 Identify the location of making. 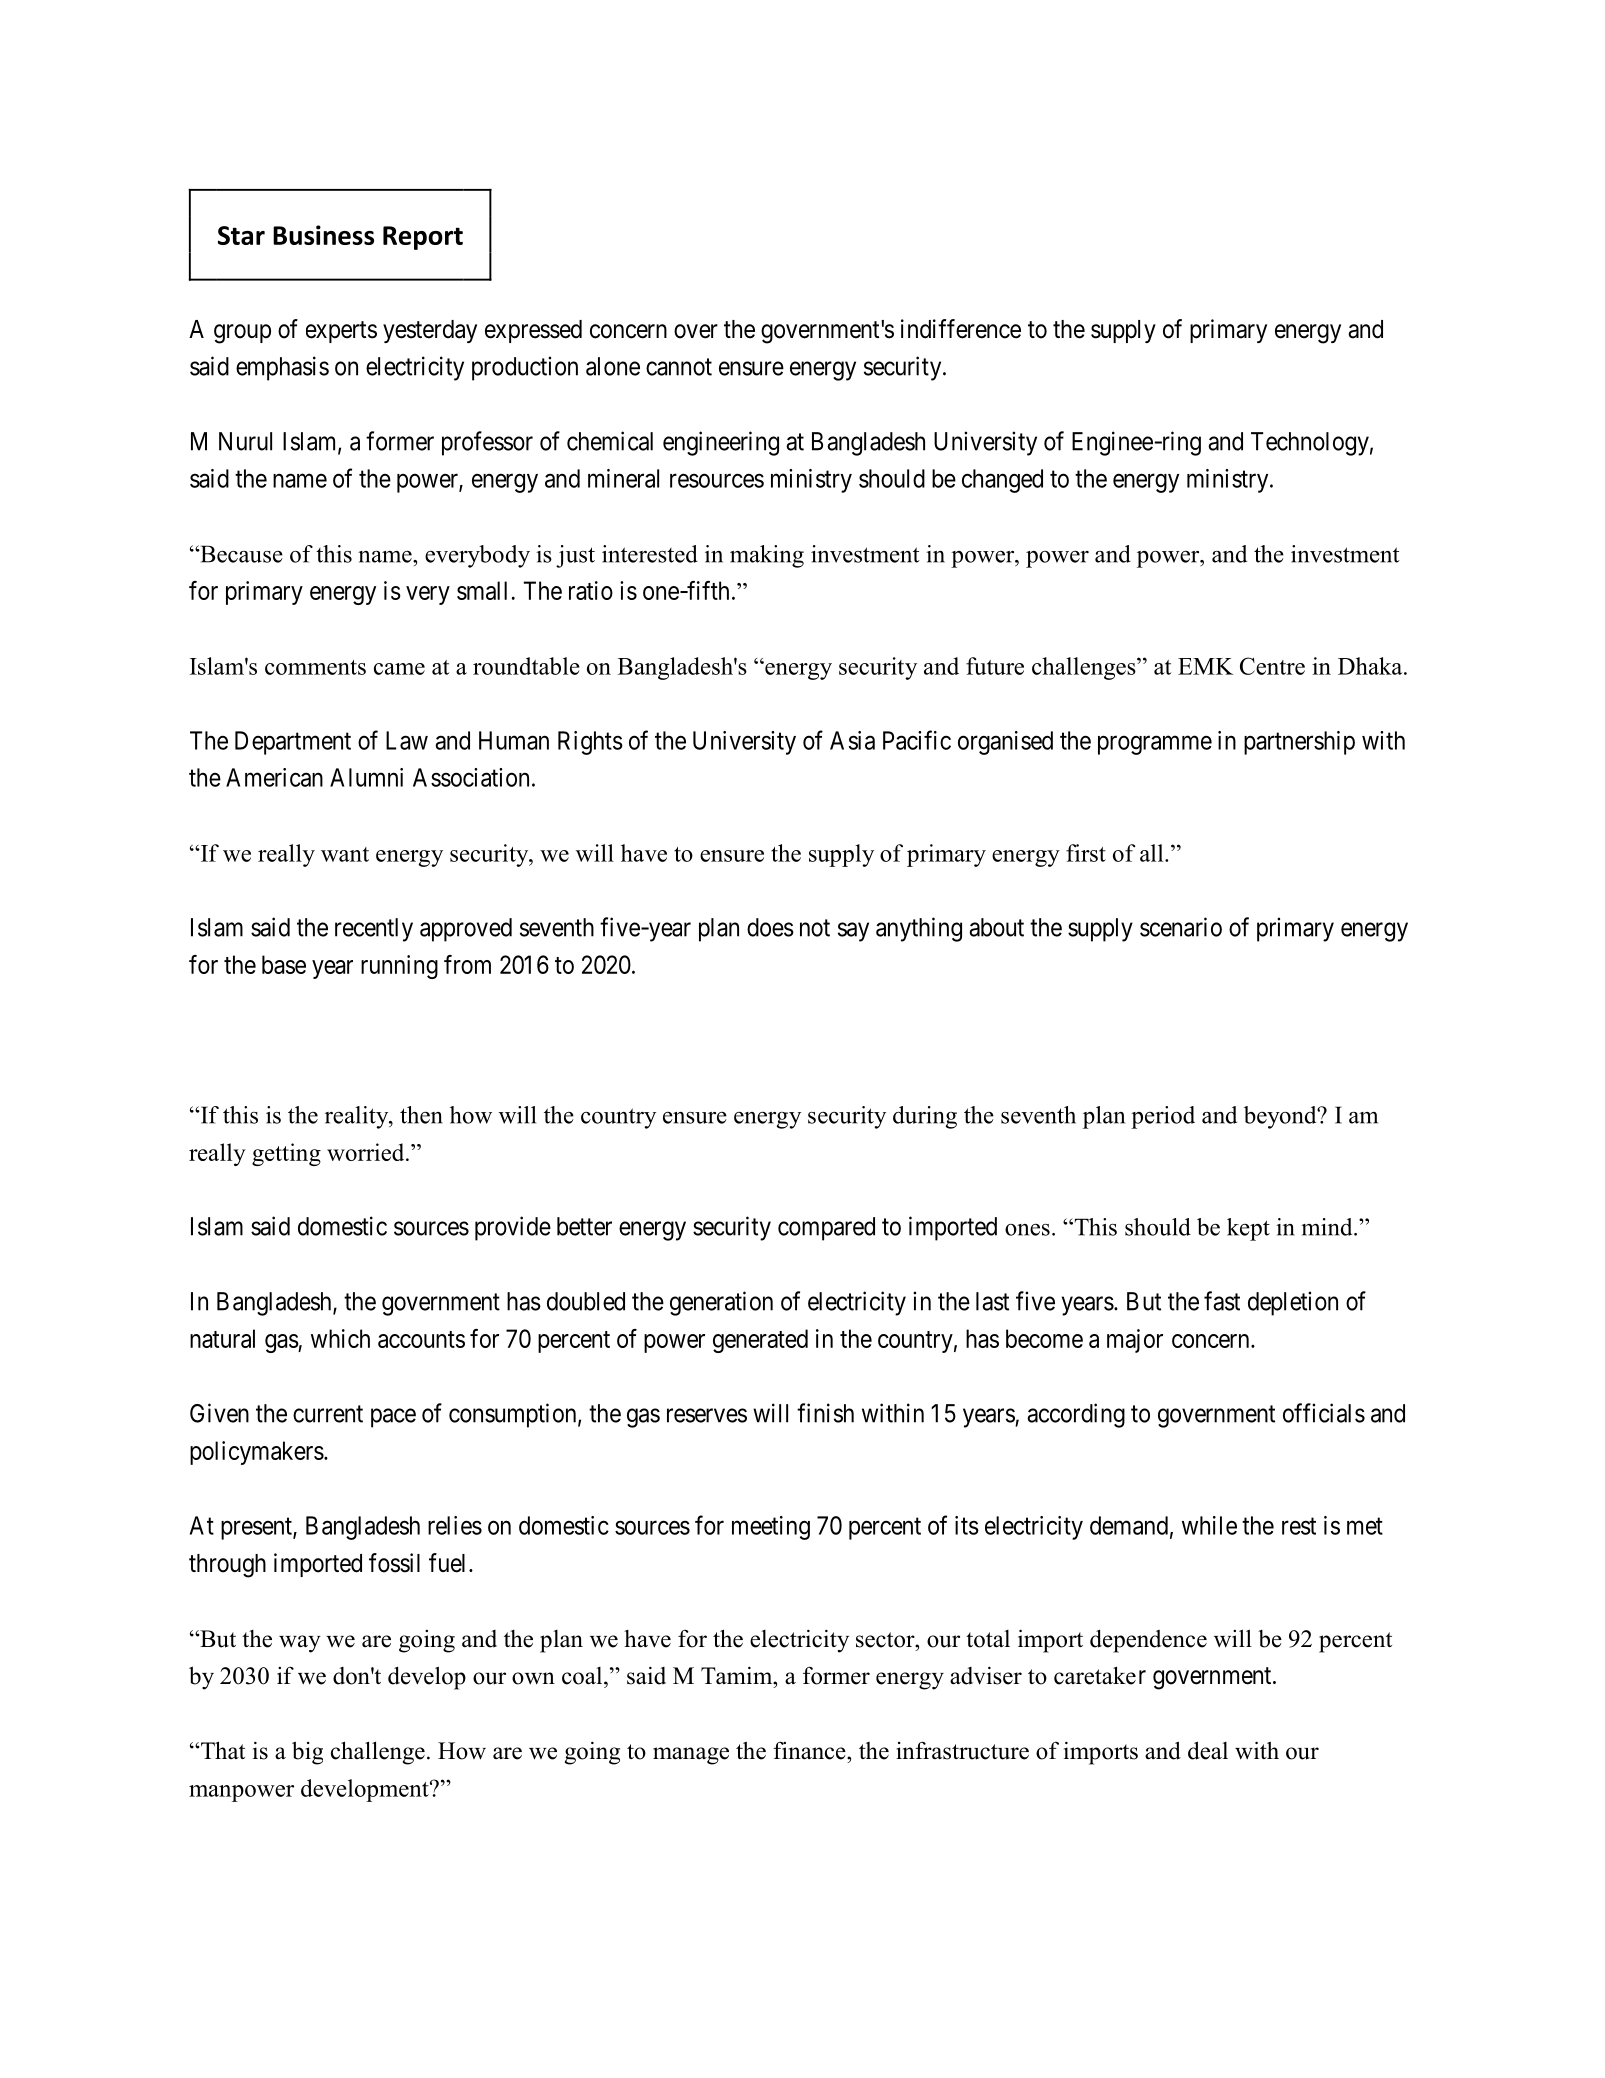
(767, 556).
